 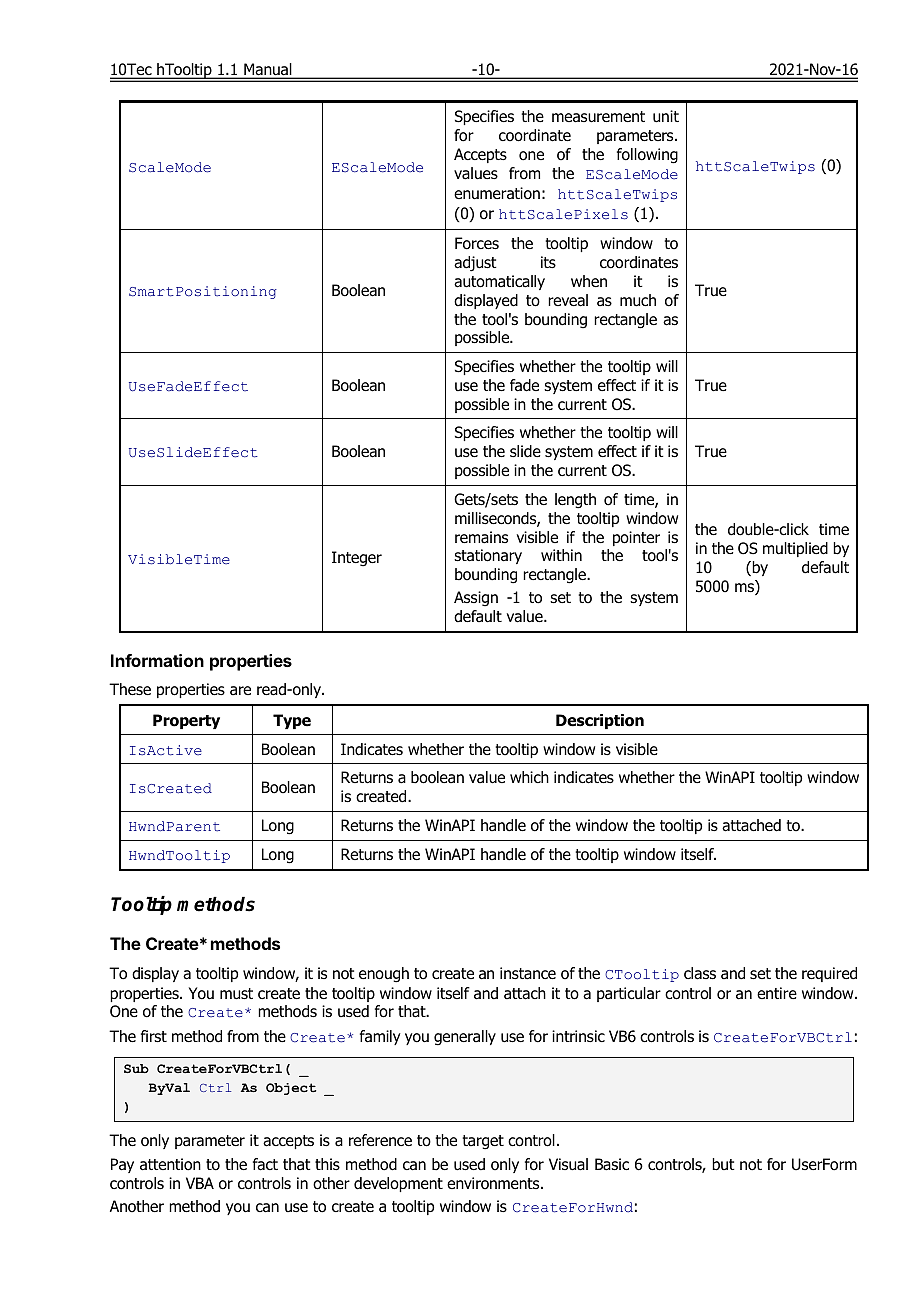 I want to click on unit, so click(x=666, y=116).
